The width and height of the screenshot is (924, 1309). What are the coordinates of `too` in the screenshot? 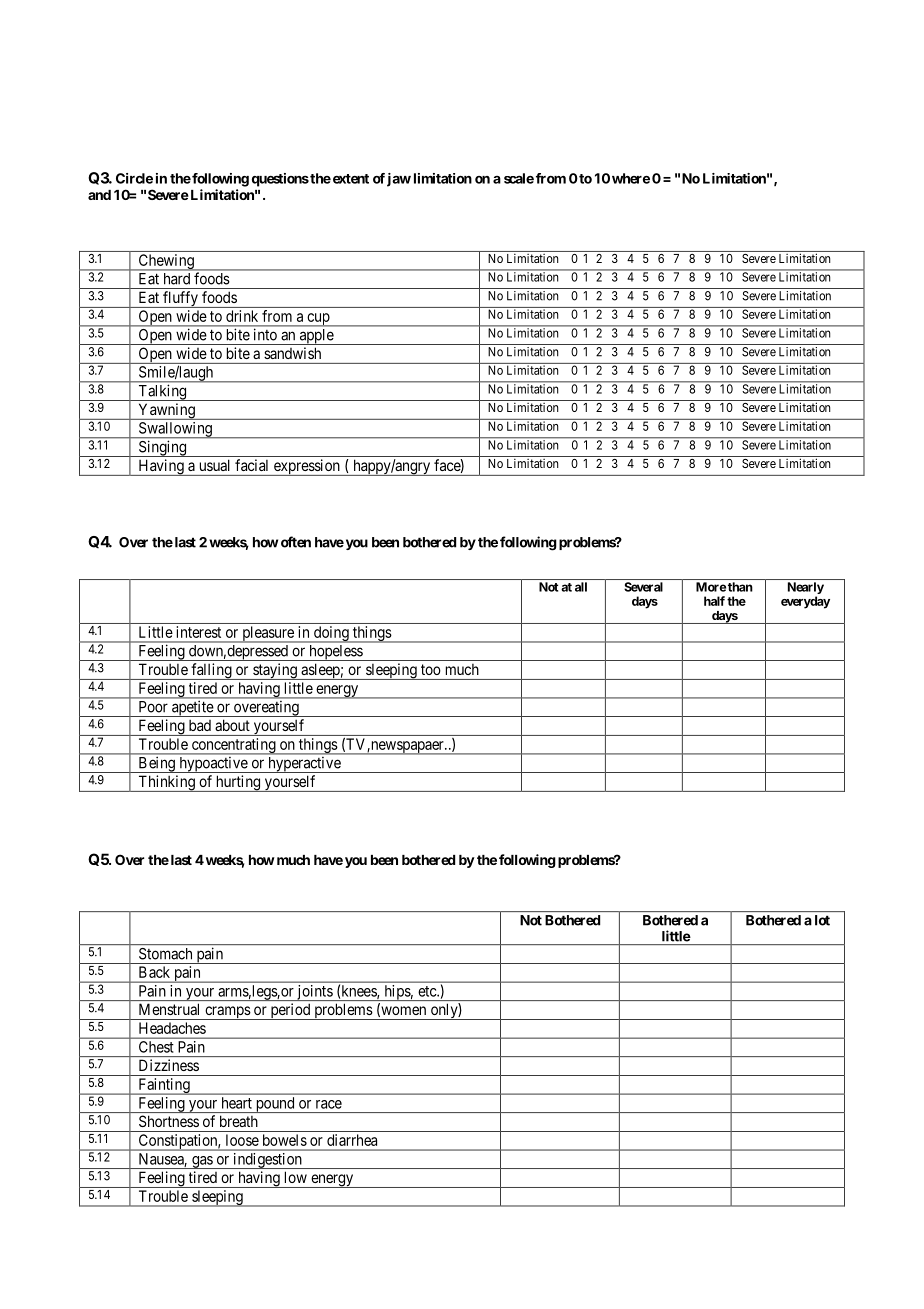 It's located at (430, 669).
